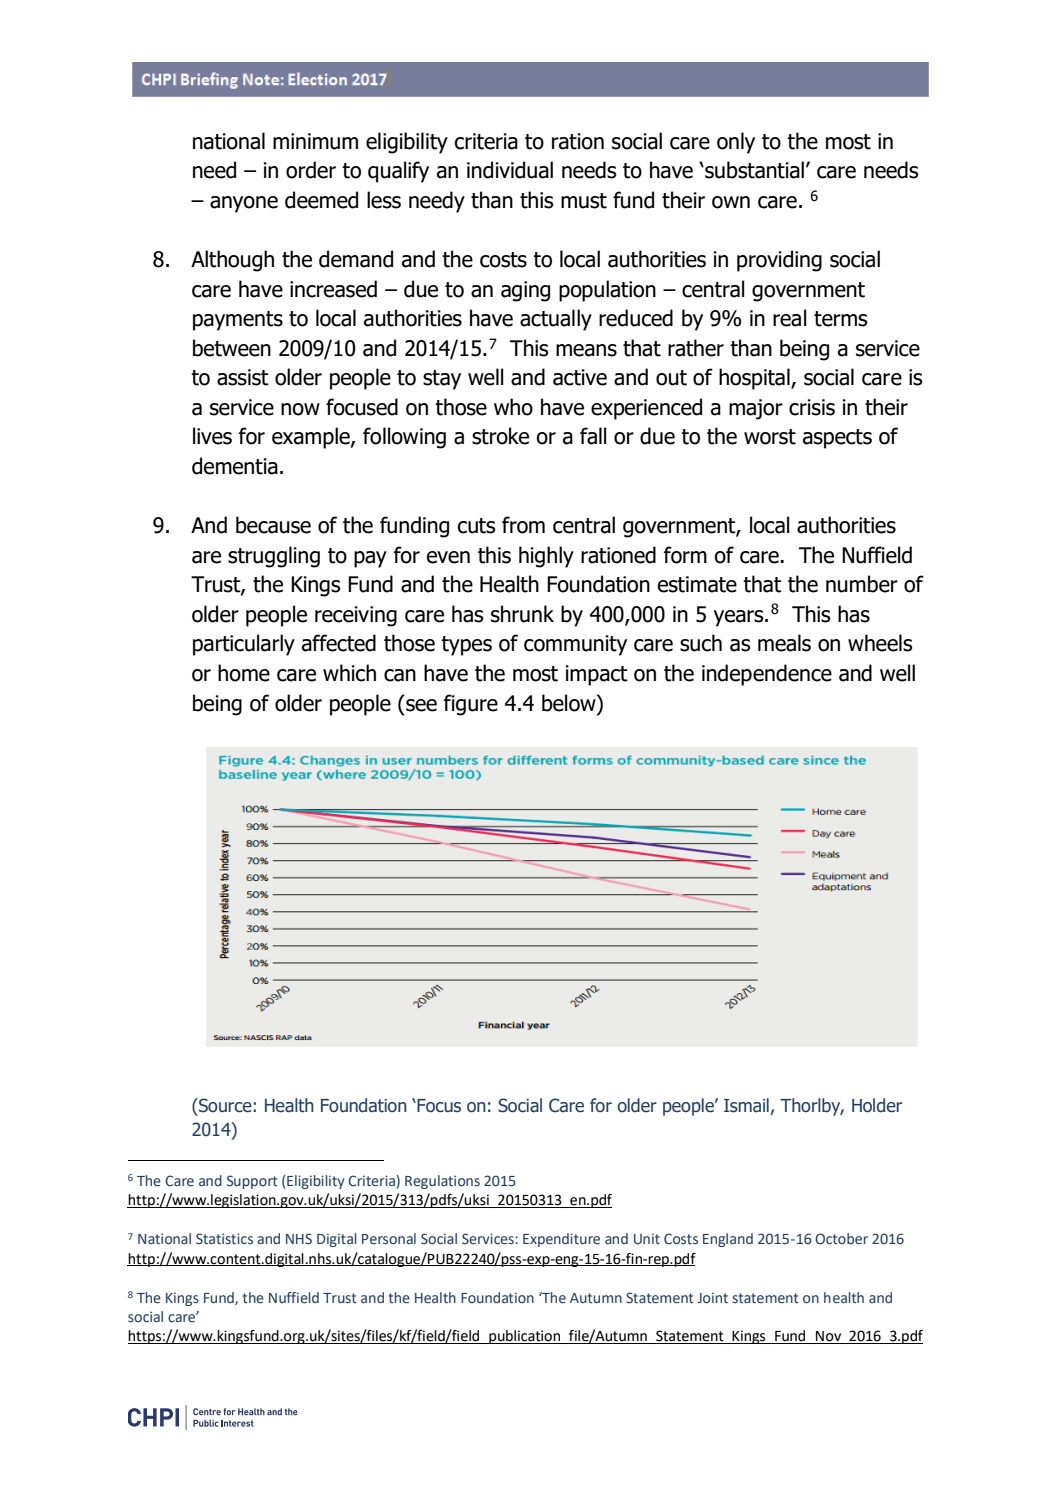 The width and height of the image is (1056, 1493). What do you see at coordinates (767, 675) in the image?
I see `independence` at bounding box center [767, 675].
